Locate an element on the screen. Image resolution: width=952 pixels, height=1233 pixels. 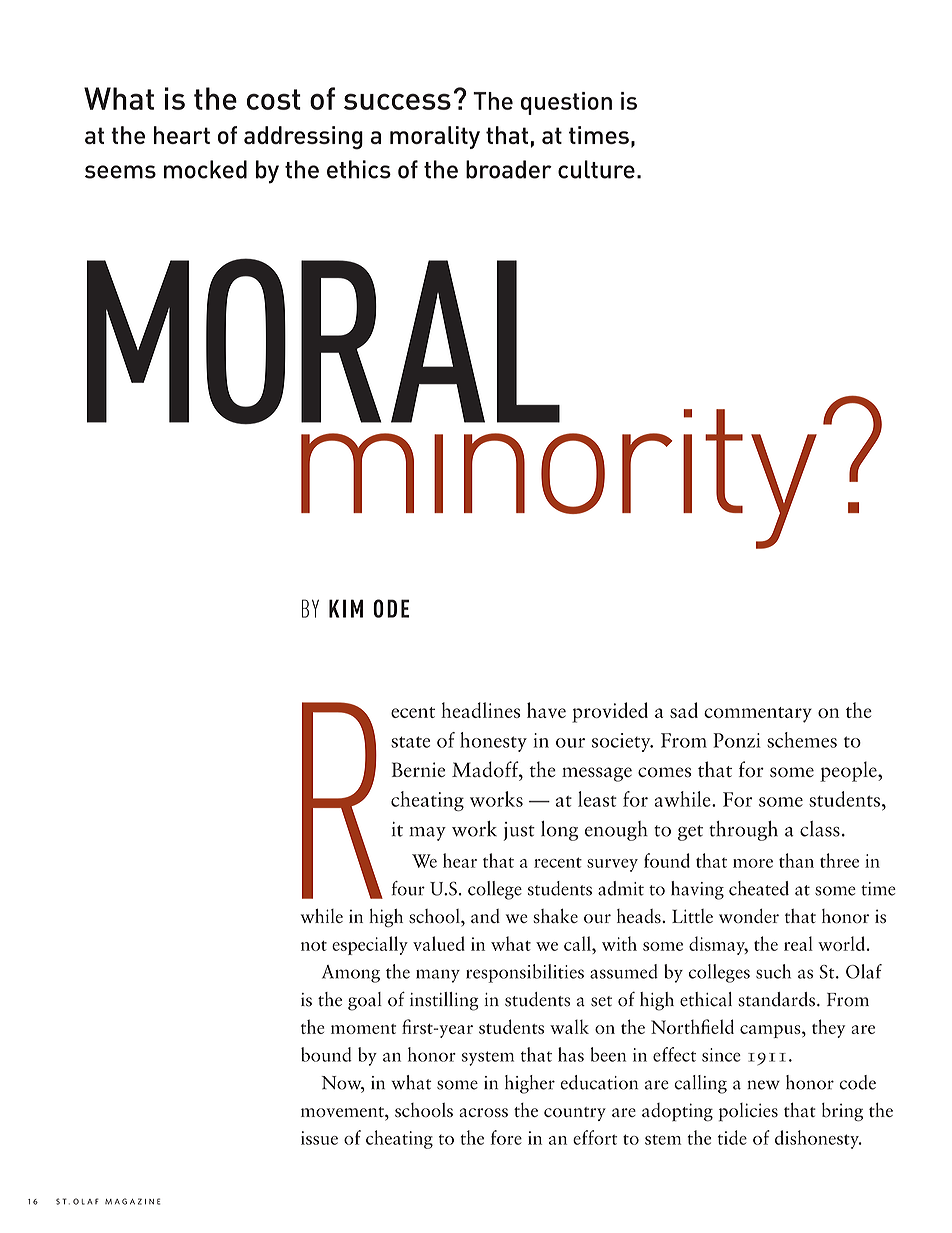
policies is located at coordinates (748, 1112).
